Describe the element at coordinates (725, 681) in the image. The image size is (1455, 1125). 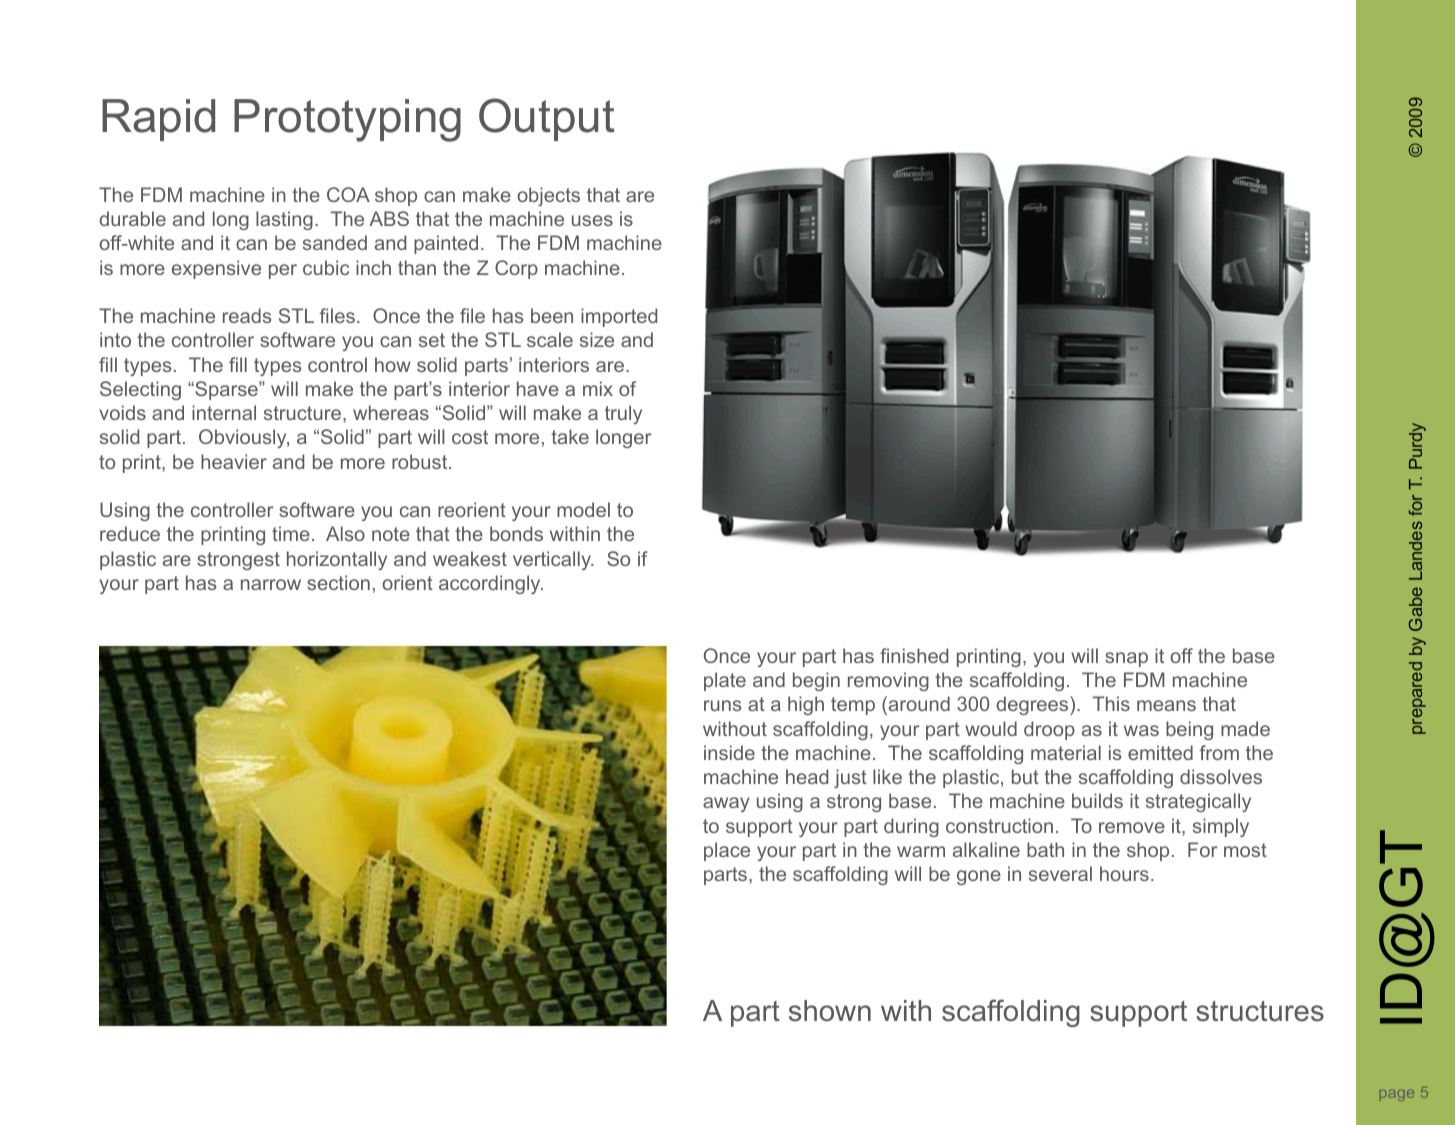
I see `plate` at that location.
